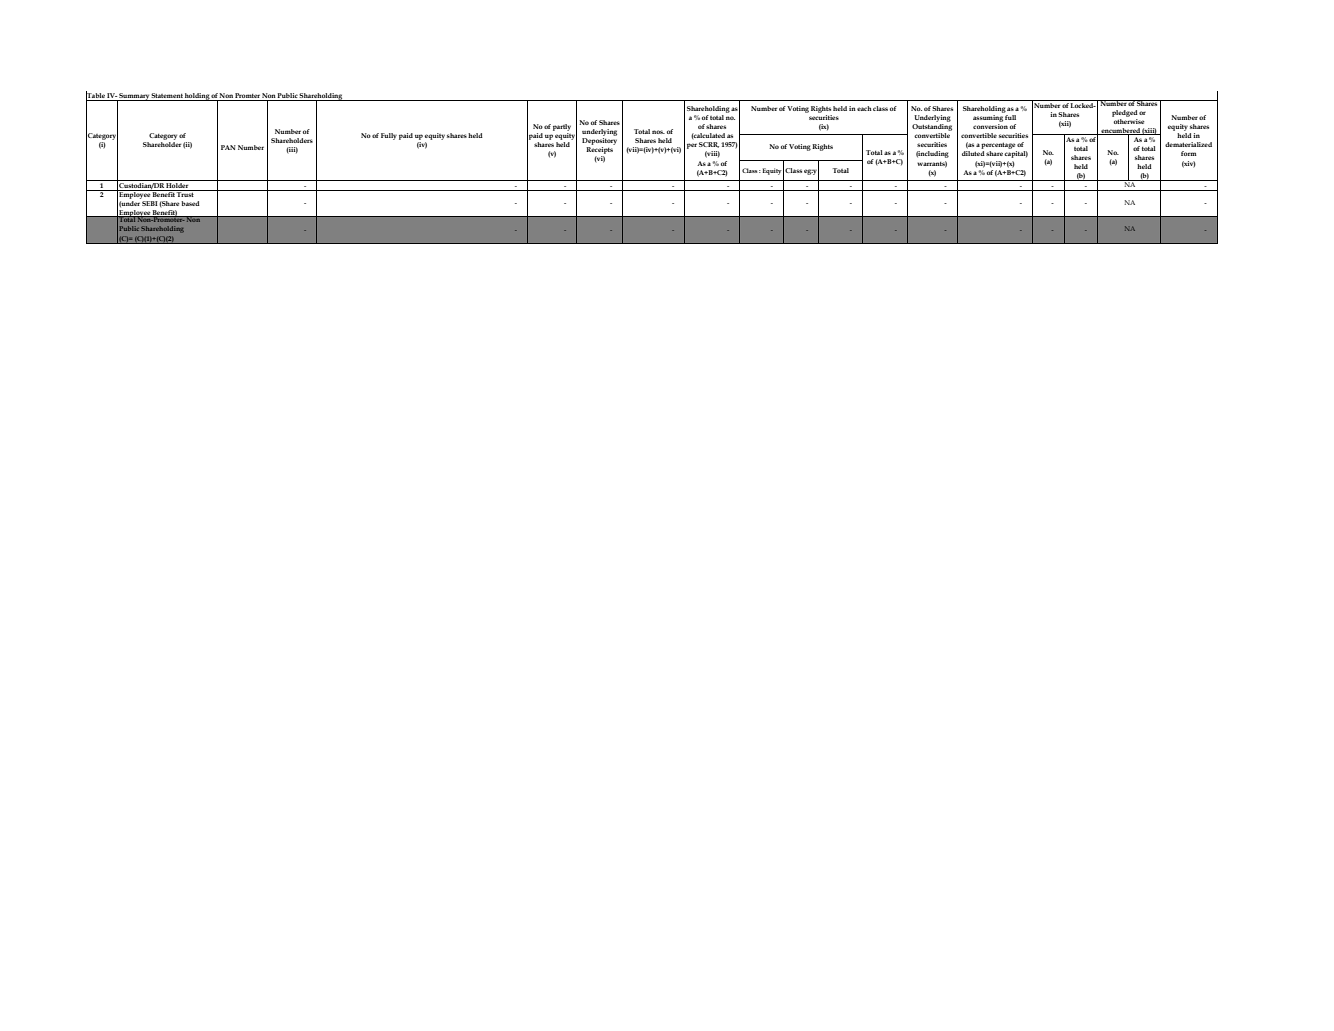 This page has width=1334, height=1031. What do you see at coordinates (150, 203) in the page?
I see `SEBI` at bounding box center [150, 203].
